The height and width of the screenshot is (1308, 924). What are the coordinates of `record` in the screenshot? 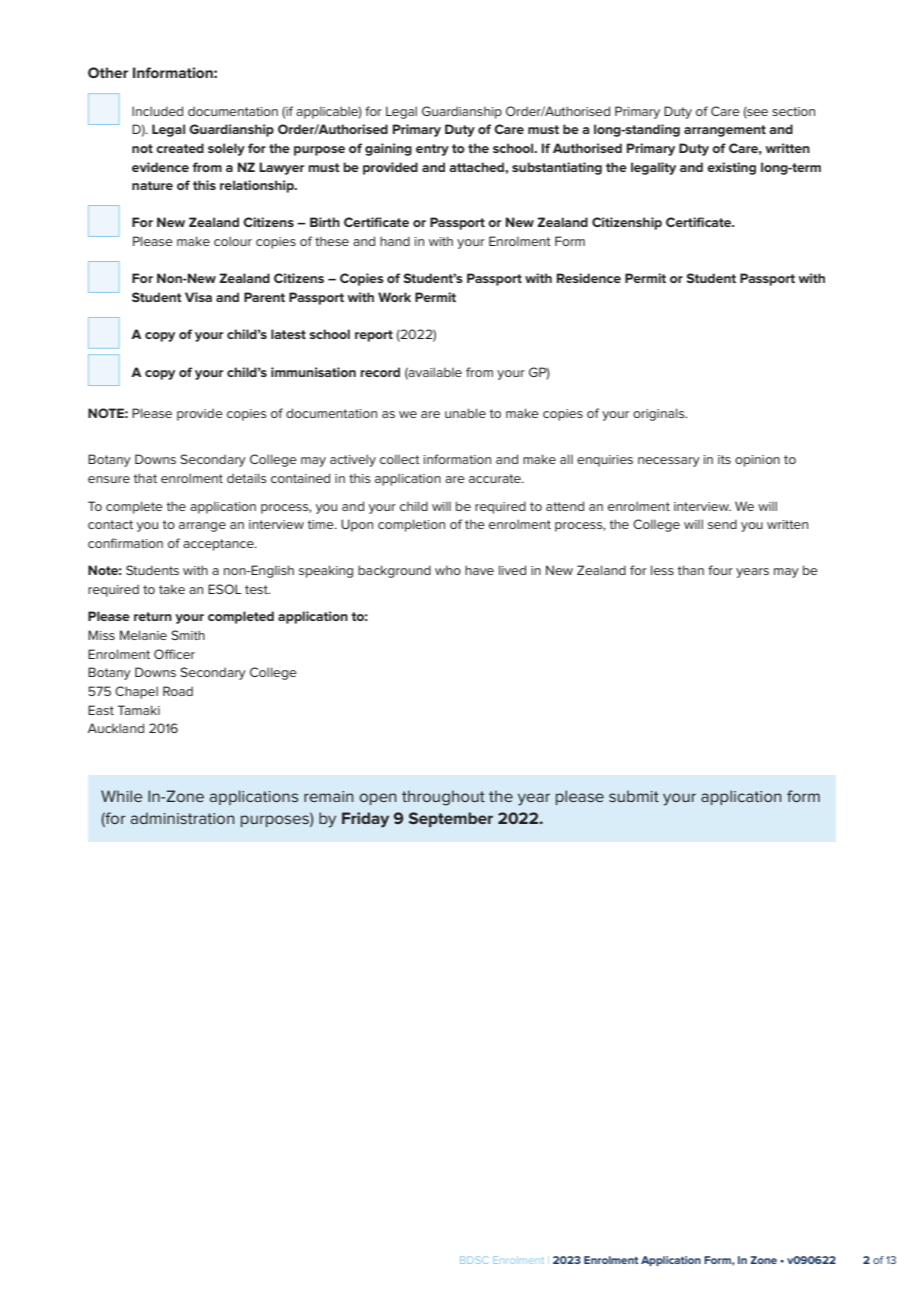 It's located at (380, 372).
